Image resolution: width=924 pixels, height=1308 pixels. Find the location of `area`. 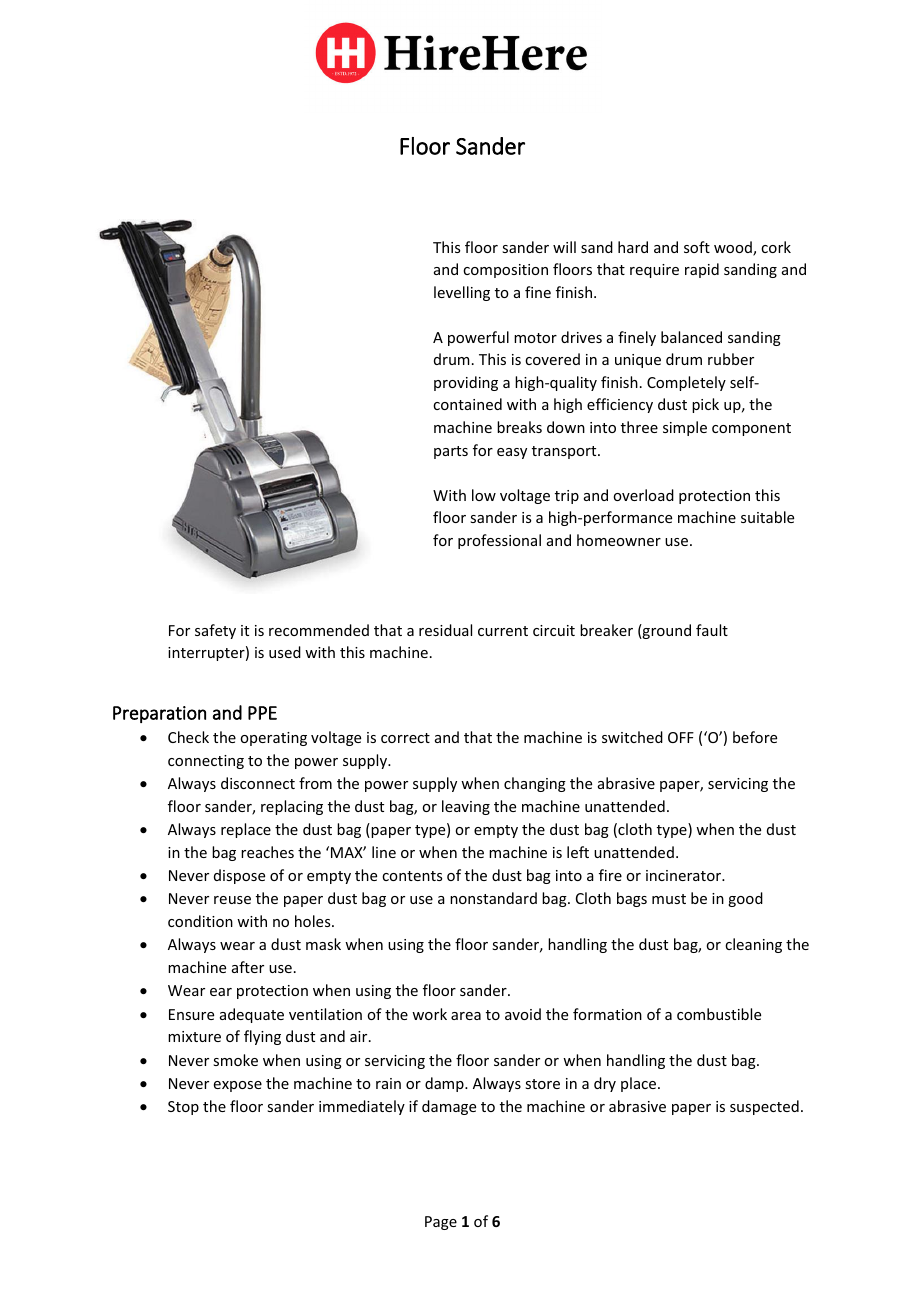

area is located at coordinates (466, 1016).
